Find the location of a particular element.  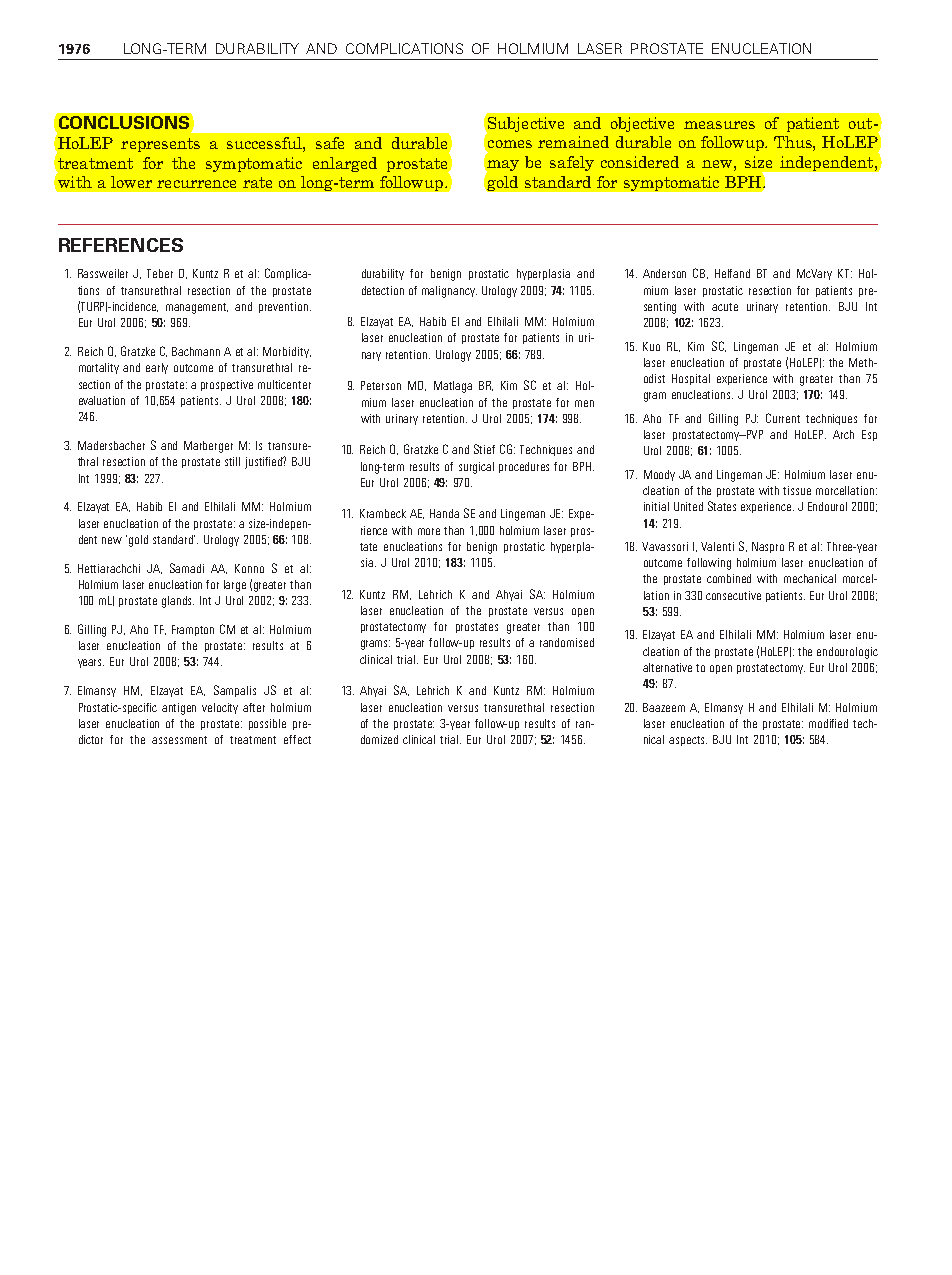

surgical is located at coordinates (476, 468).
